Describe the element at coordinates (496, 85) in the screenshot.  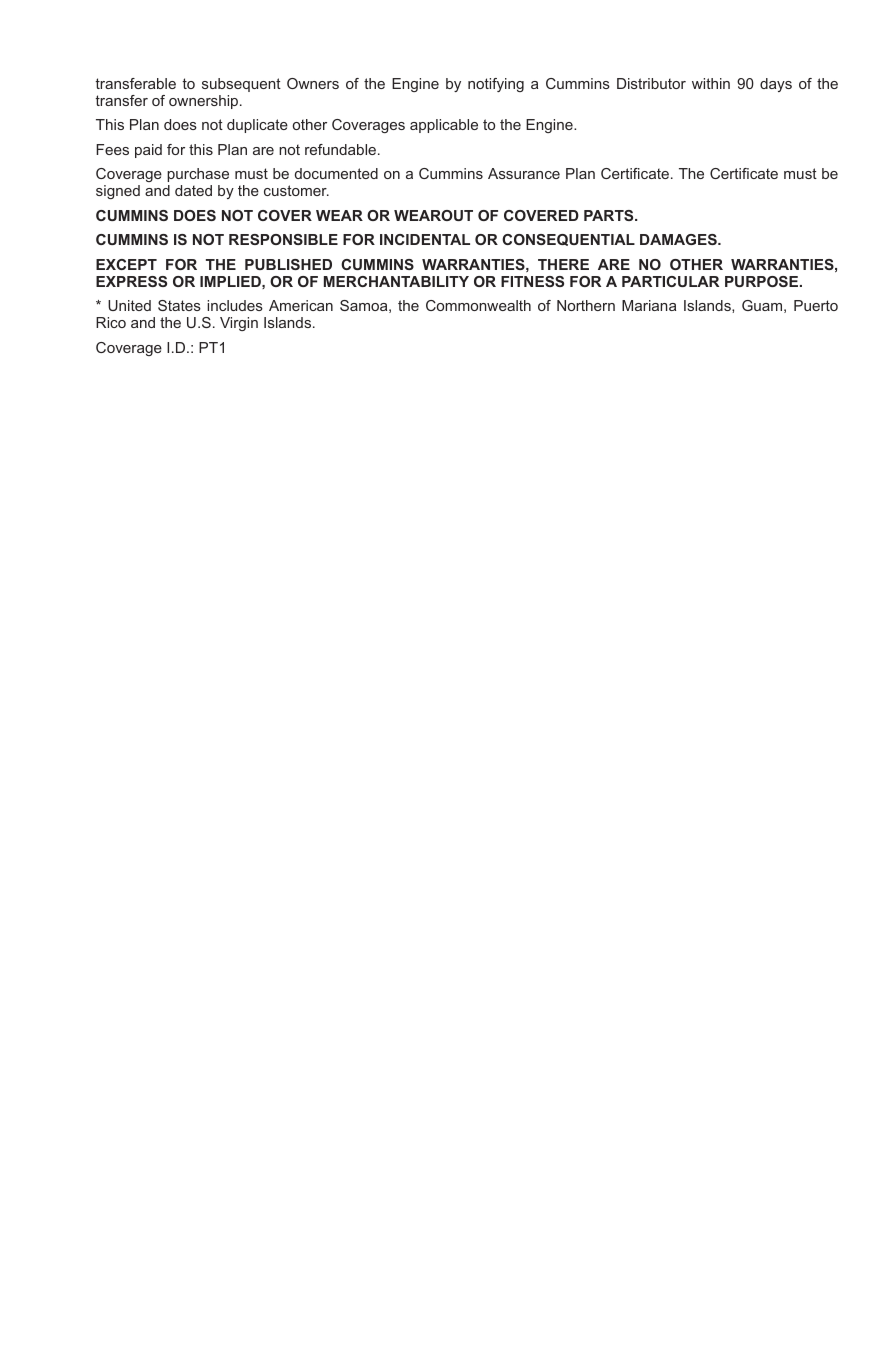
I see `notifying` at that location.
